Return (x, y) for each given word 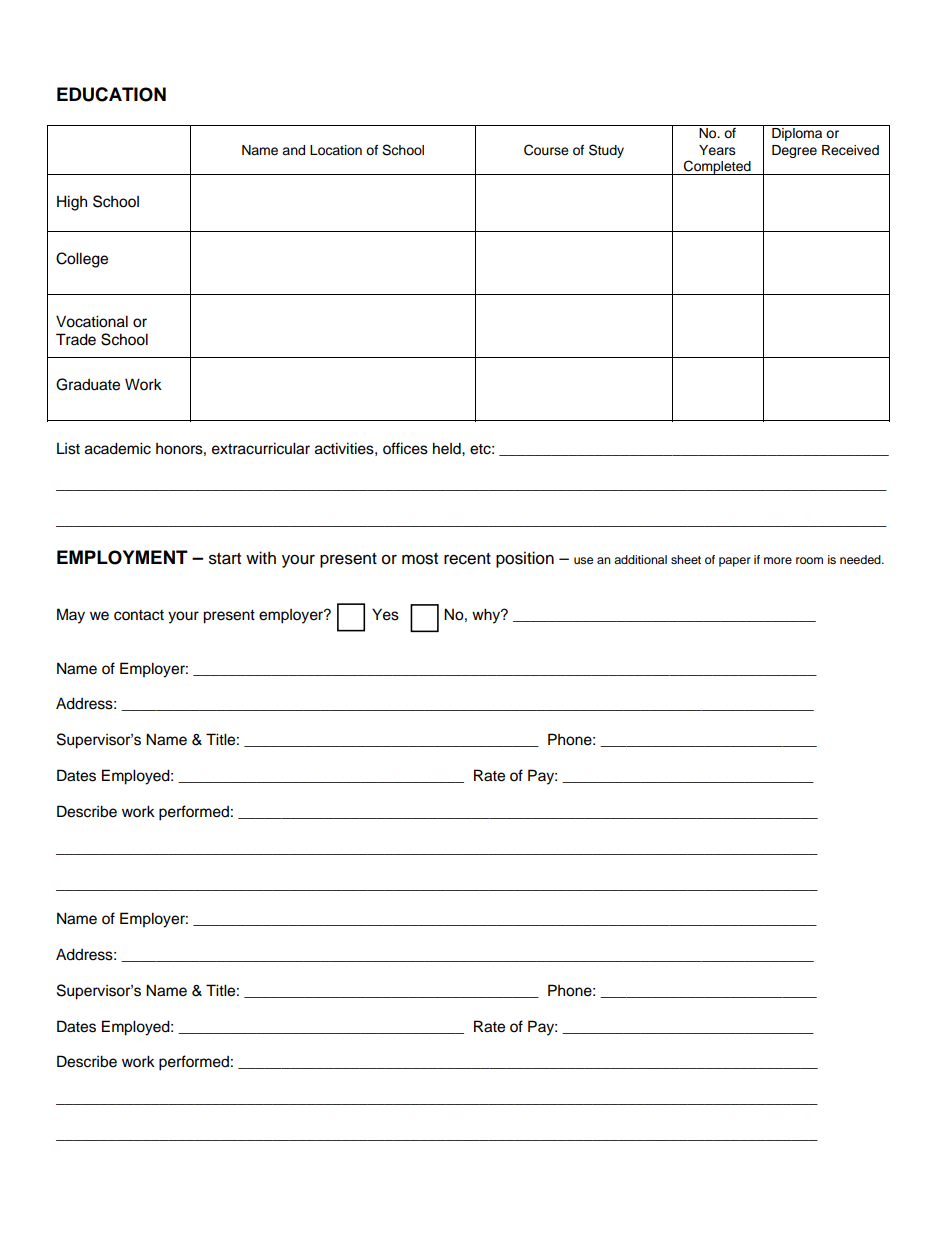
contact (139, 615)
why (487, 616)
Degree (794, 151)
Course (546, 150)
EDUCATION (111, 94)
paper (735, 562)
